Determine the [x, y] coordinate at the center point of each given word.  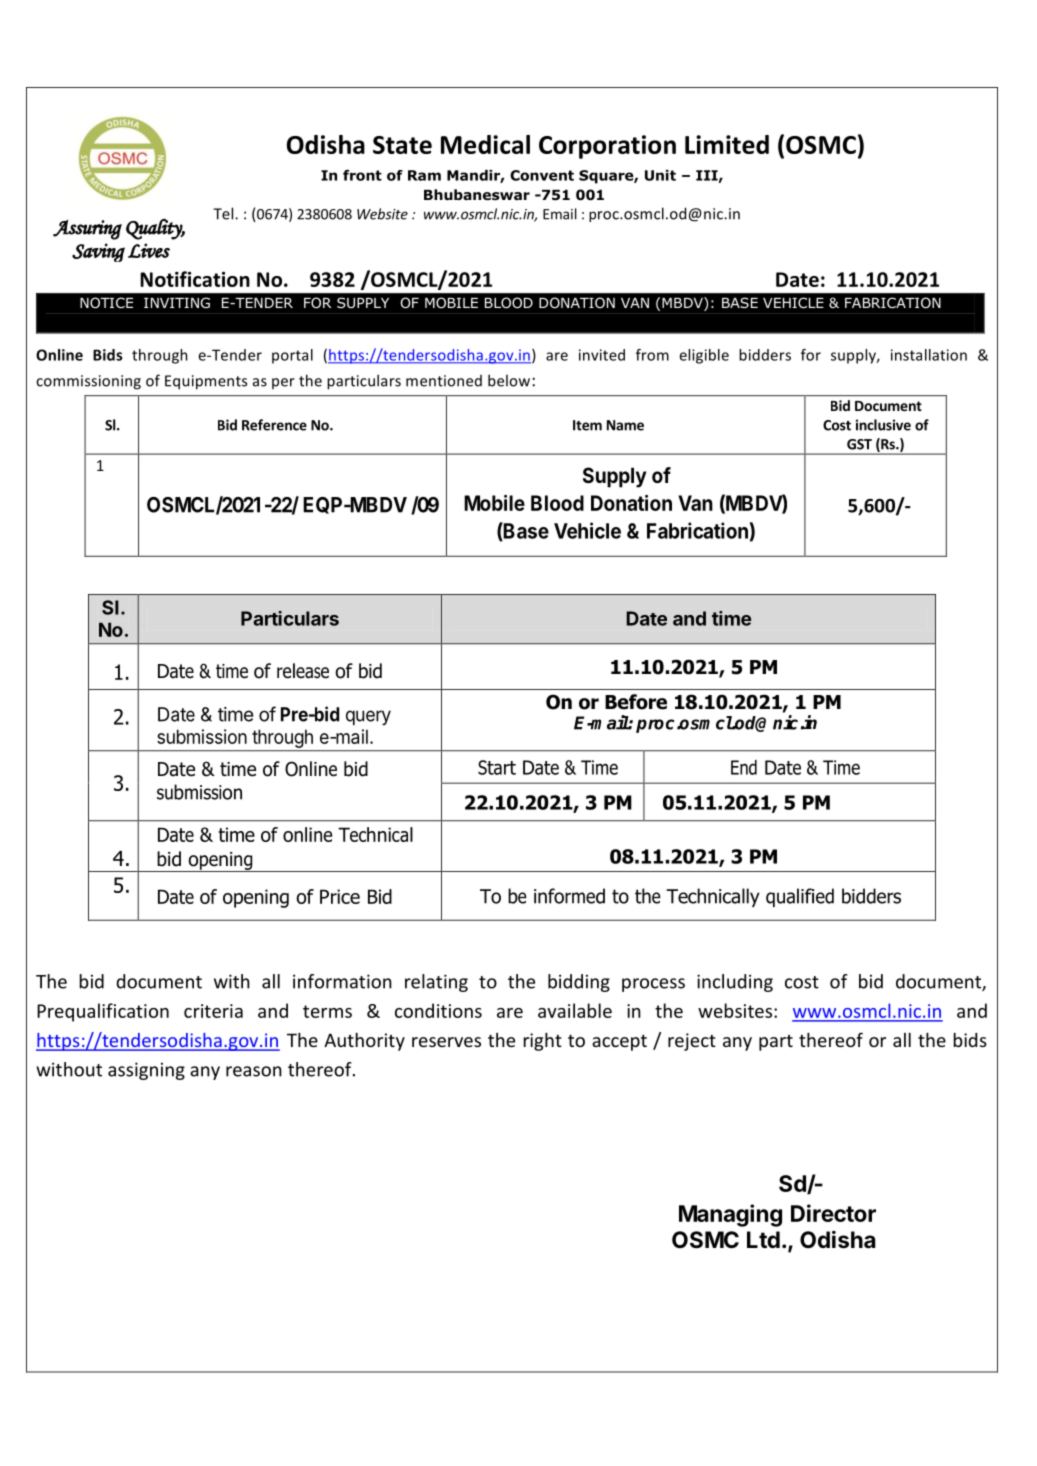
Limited [727, 144]
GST [859, 444]
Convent [542, 175]
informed [569, 896]
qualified [800, 897]
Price [340, 896]
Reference [274, 425]
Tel [224, 213]
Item [587, 425]
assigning [146, 1071]
